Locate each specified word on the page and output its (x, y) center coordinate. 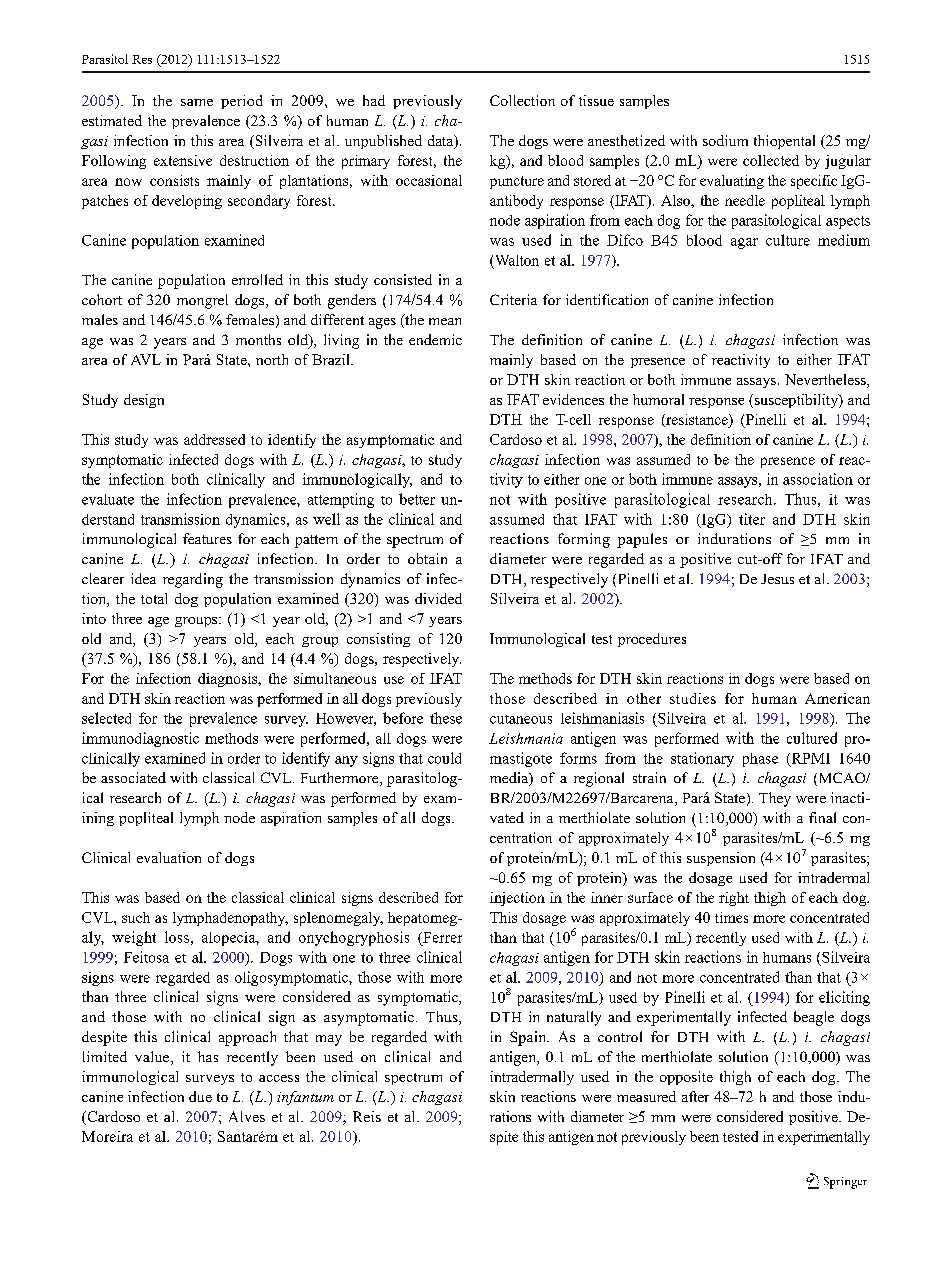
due (200, 1096)
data (442, 142)
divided (438, 598)
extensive (183, 160)
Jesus (777, 579)
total (154, 598)
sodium (725, 140)
